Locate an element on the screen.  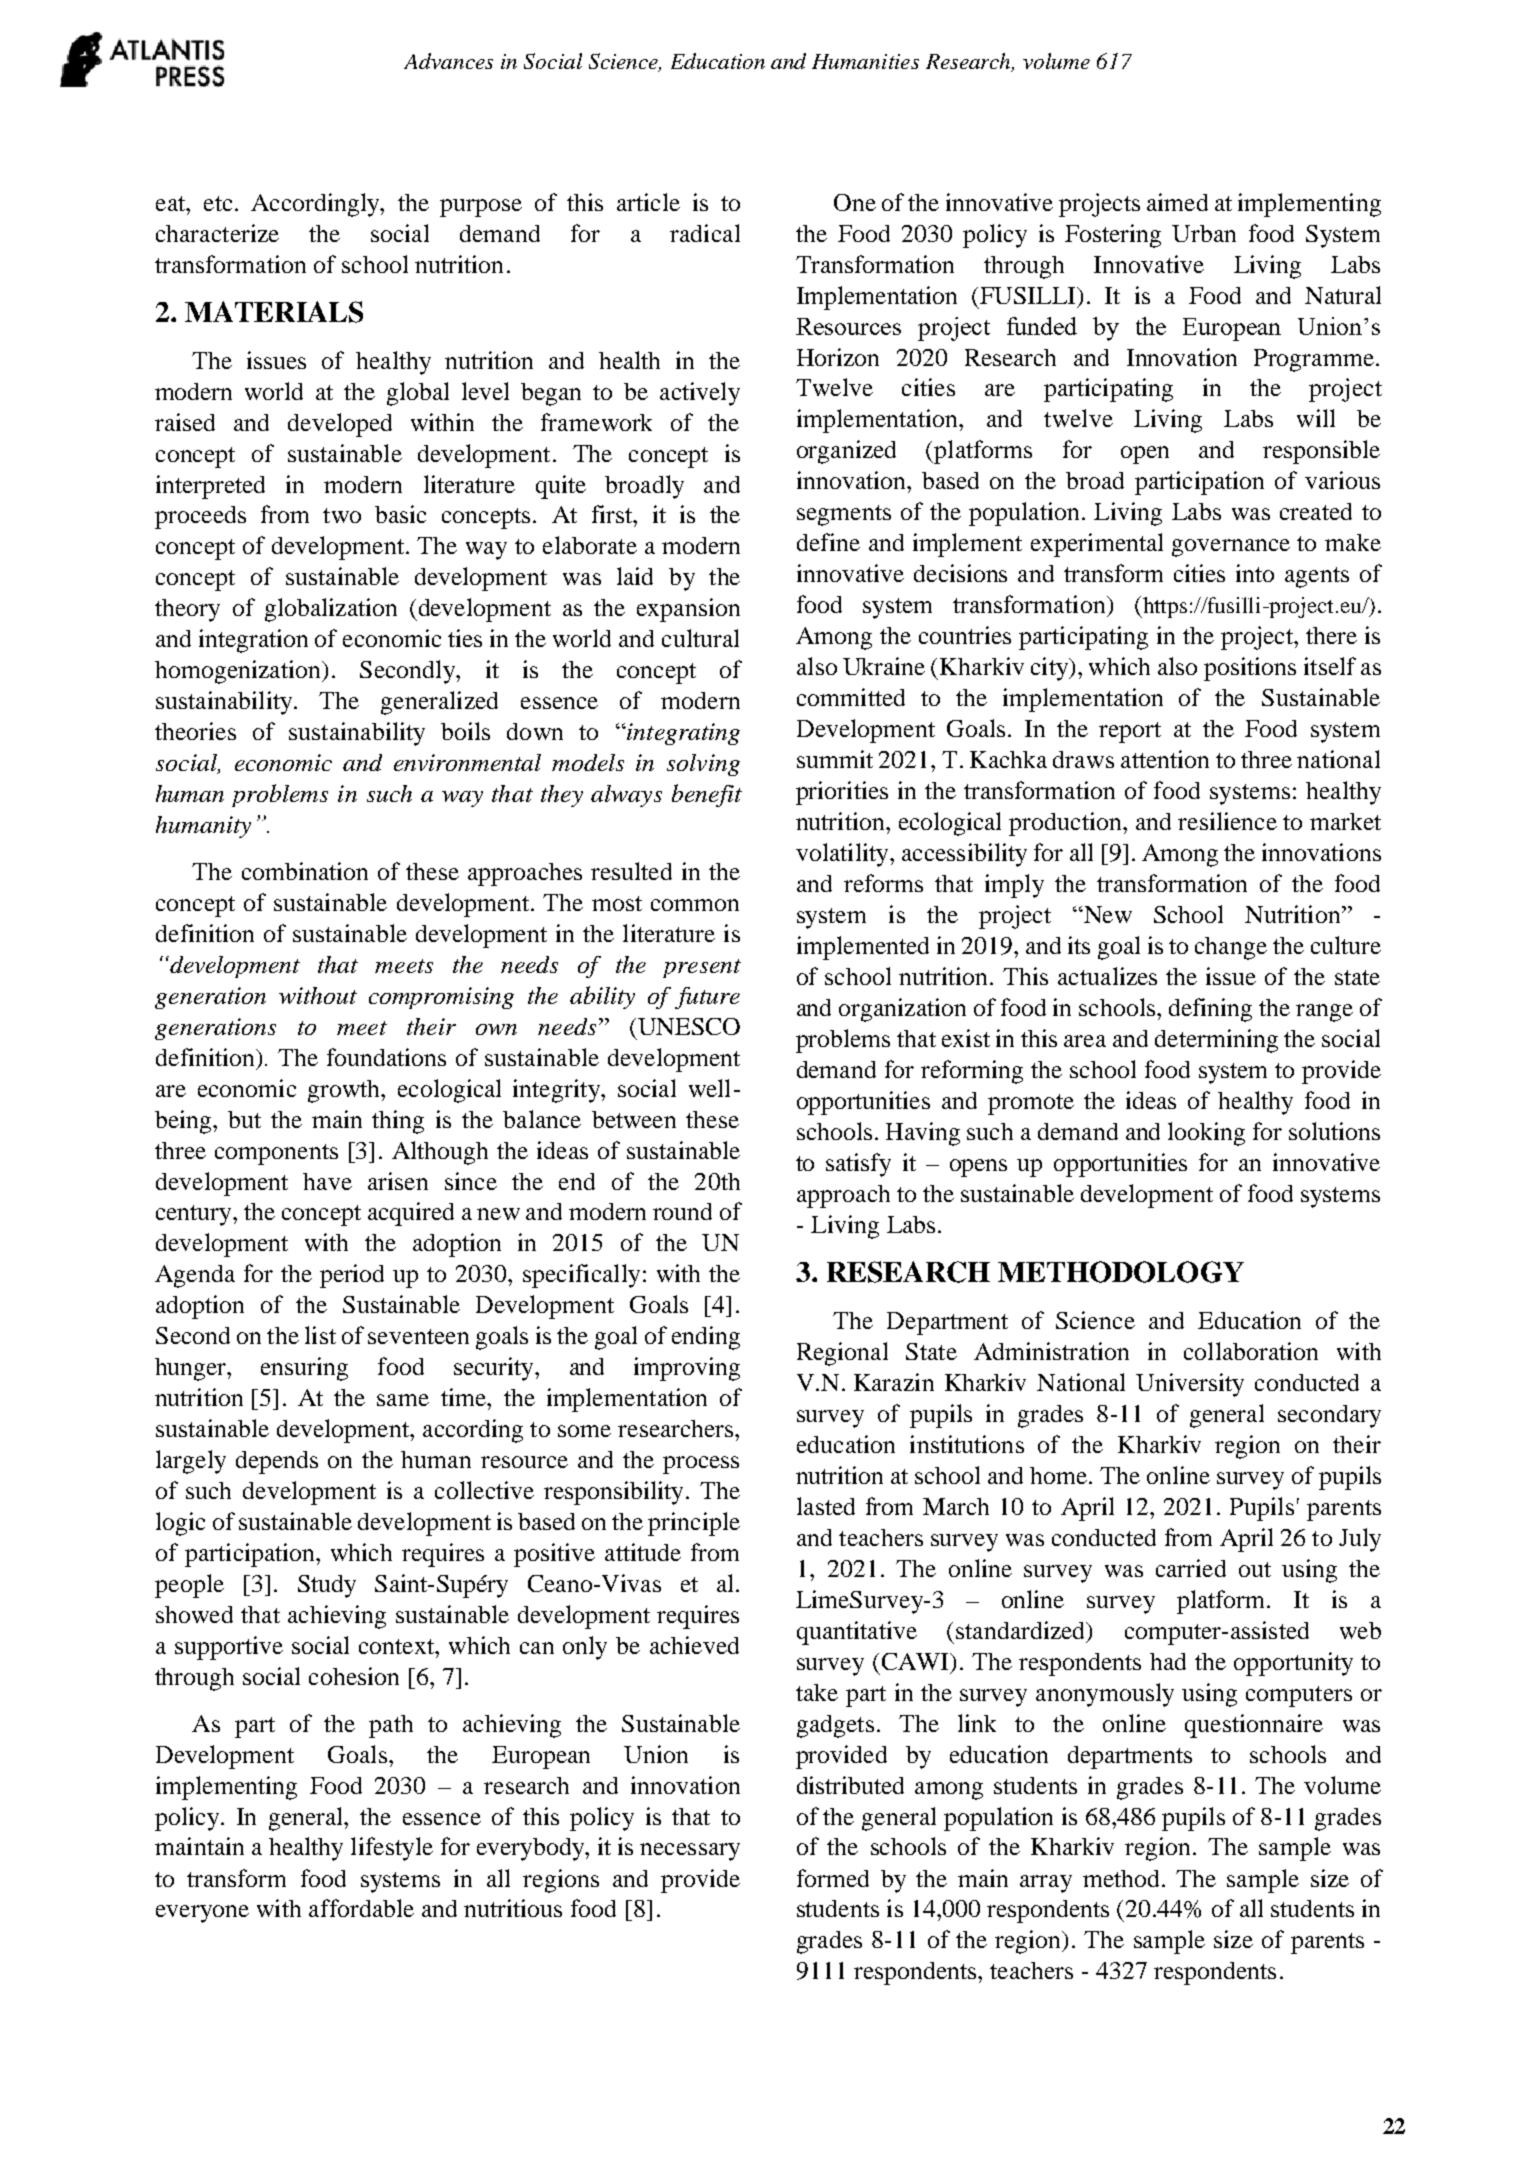
radical is located at coordinates (705, 233).
